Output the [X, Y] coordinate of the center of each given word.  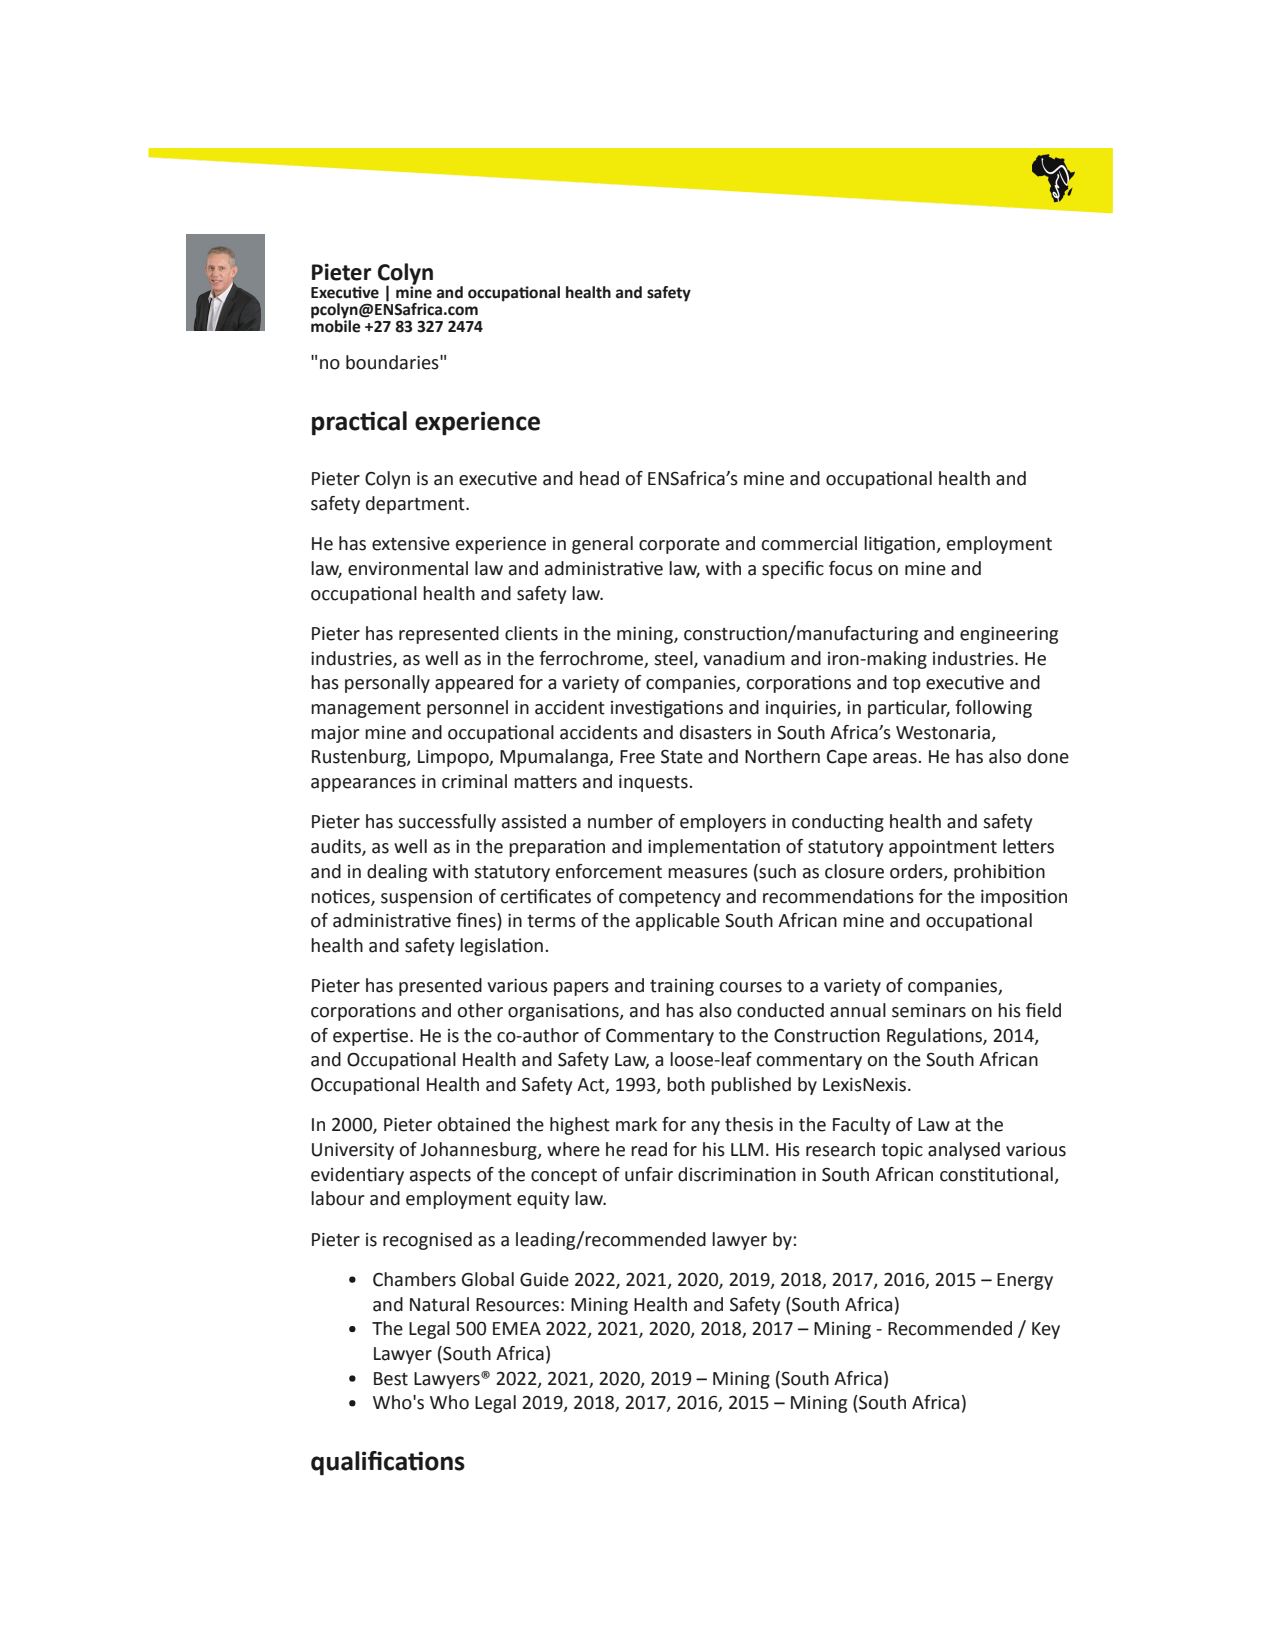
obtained [474, 1124]
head [599, 478]
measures [708, 873]
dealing [397, 873]
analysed [964, 1151]
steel [674, 659]
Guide [544, 1279]
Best [391, 1379]
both [686, 1084]
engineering [1009, 635]
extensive [411, 544]
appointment [943, 848]
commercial [809, 543]
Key [1046, 1330]
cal [392, 421]
